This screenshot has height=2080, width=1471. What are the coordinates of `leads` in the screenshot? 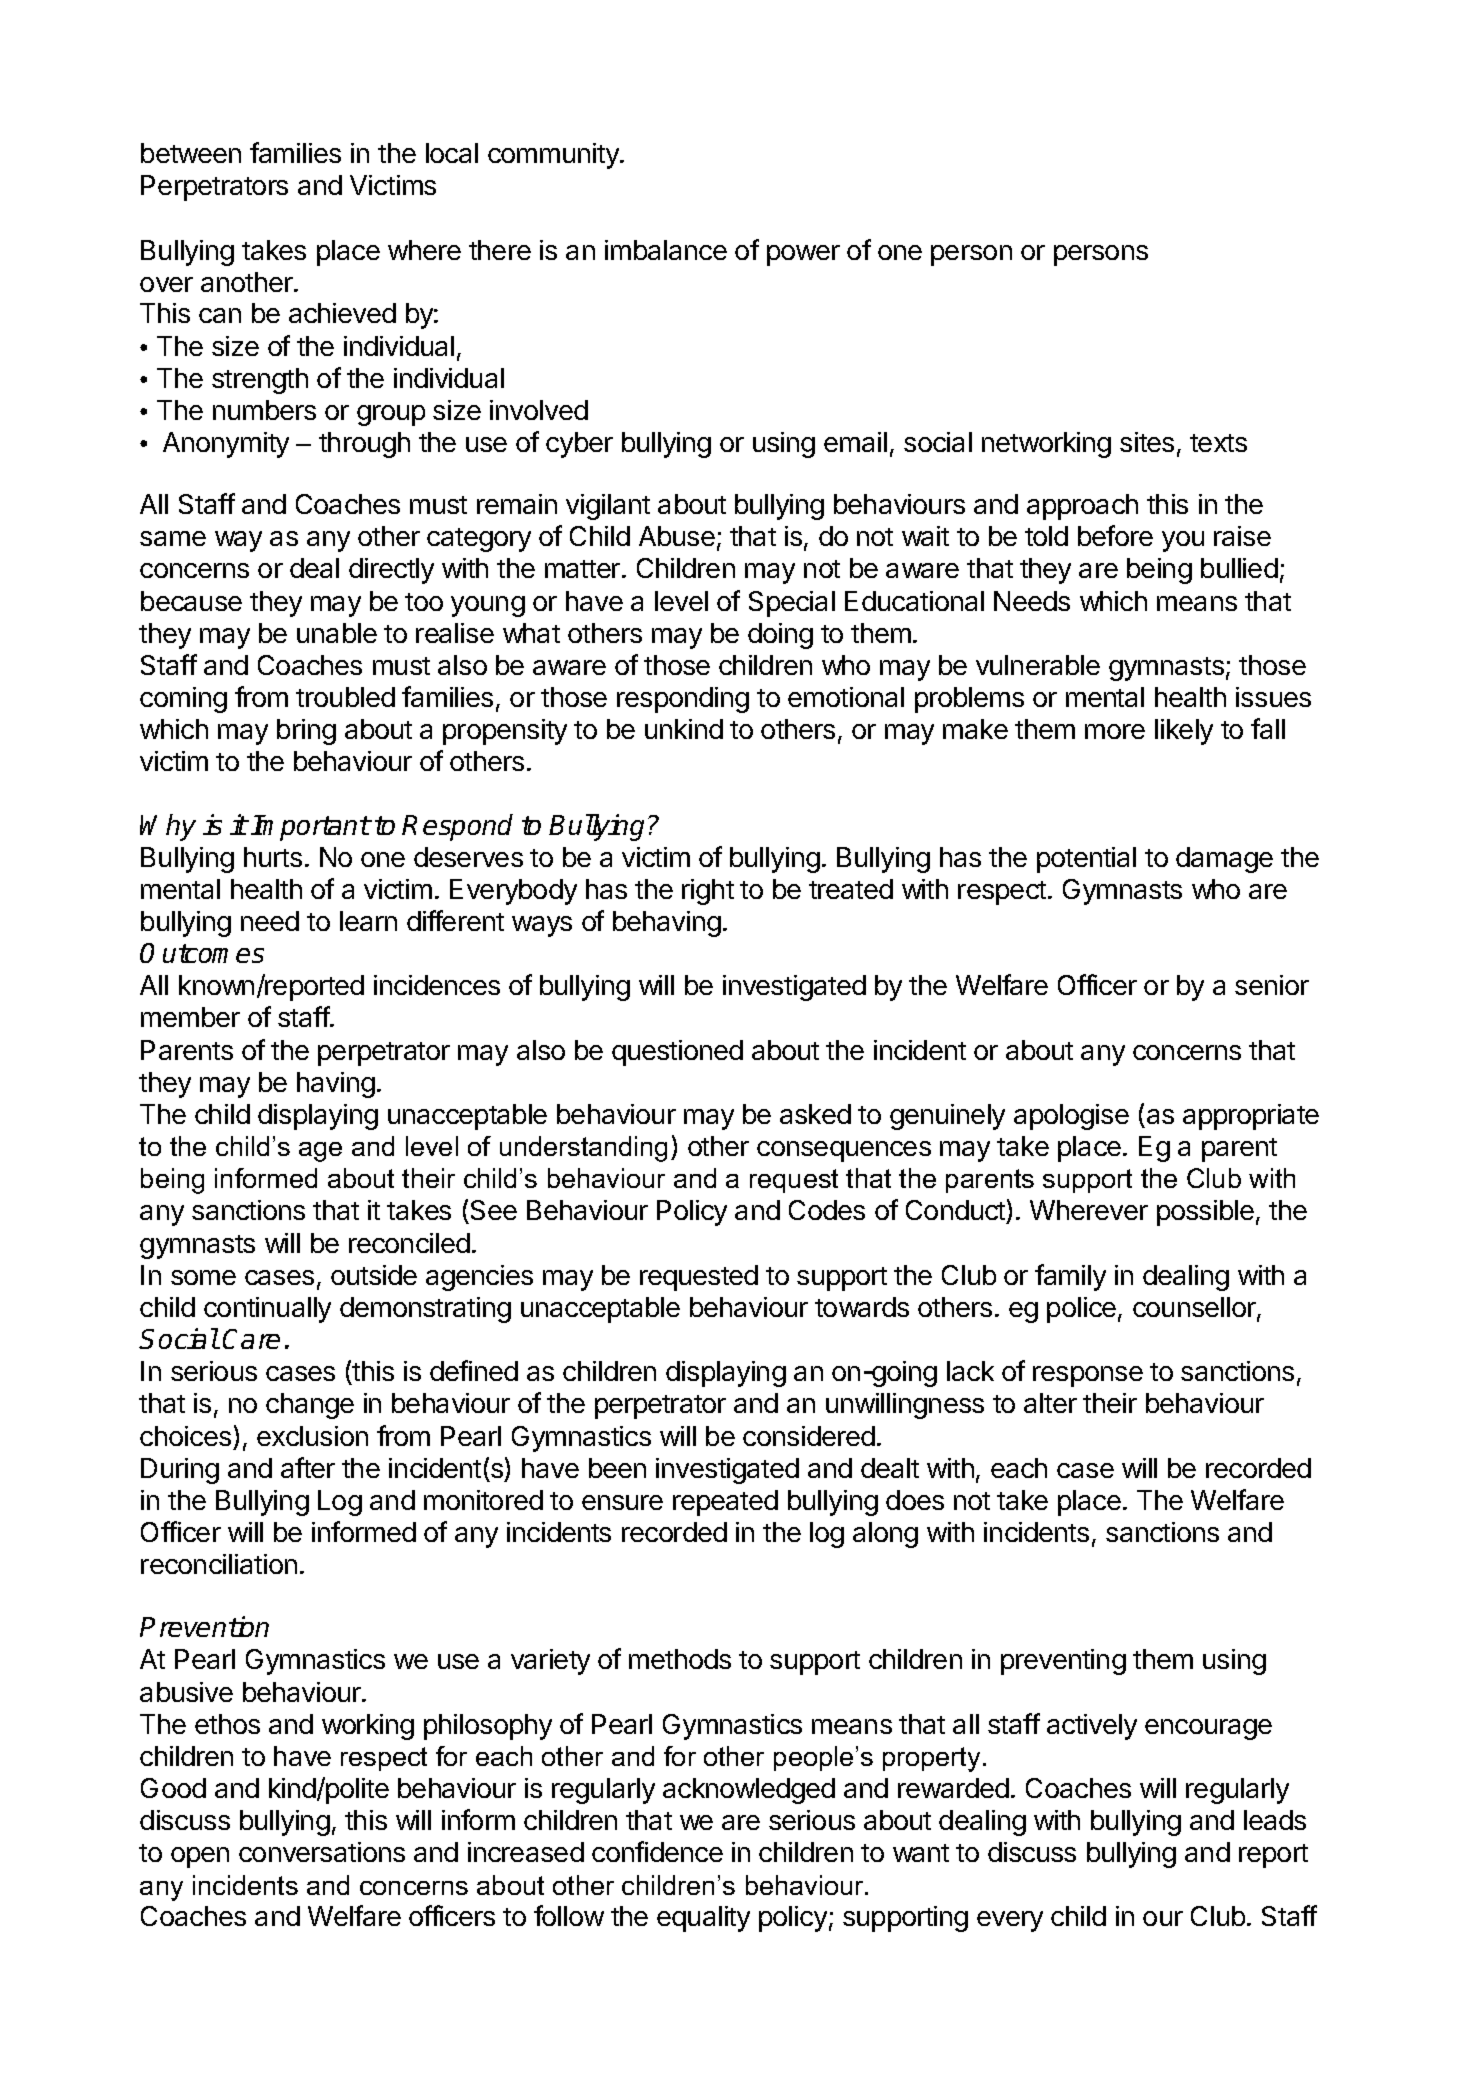 It's located at (1275, 1820).
